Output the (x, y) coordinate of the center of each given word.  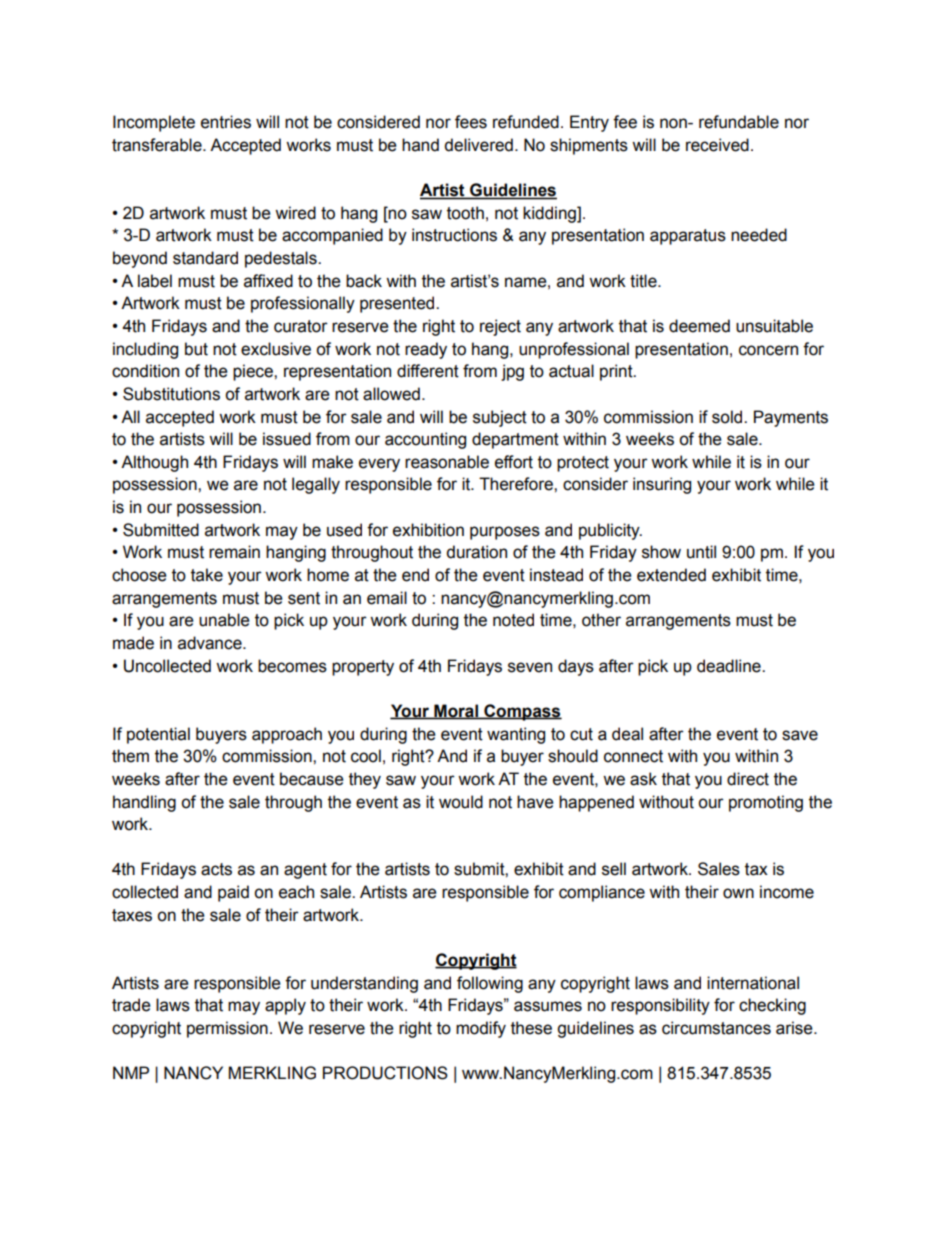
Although (154, 463)
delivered (478, 145)
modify (481, 1029)
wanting (516, 735)
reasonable (447, 462)
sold (728, 417)
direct (748, 779)
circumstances (716, 1028)
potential (158, 735)
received (717, 145)
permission (227, 1029)
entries (226, 122)
